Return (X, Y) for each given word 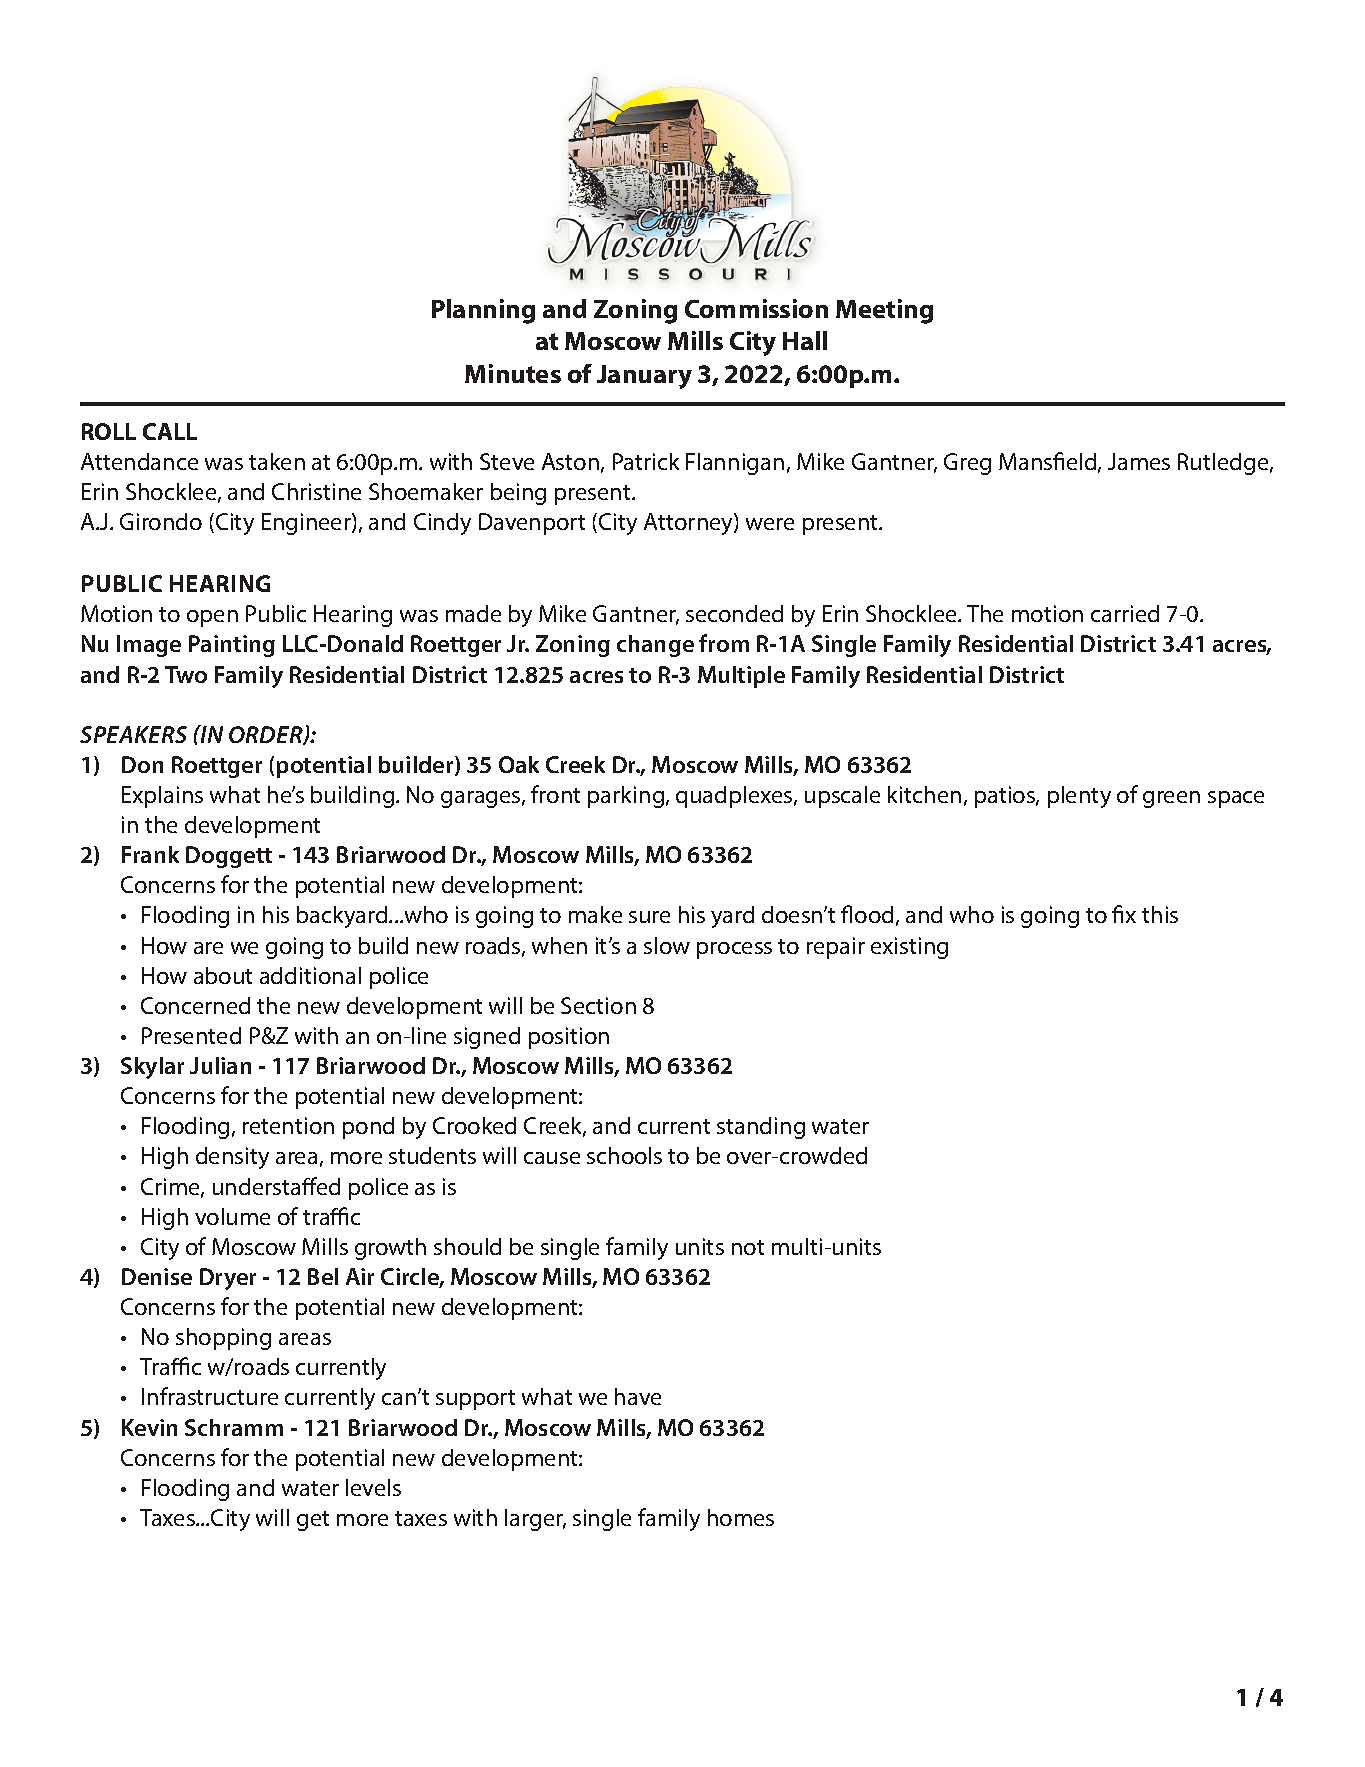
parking (627, 797)
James (1139, 461)
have (638, 1396)
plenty (1079, 797)
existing (909, 948)
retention (288, 1125)
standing (761, 1128)
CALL (170, 431)
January (644, 377)
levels (373, 1487)
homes (741, 1517)
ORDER (267, 735)
